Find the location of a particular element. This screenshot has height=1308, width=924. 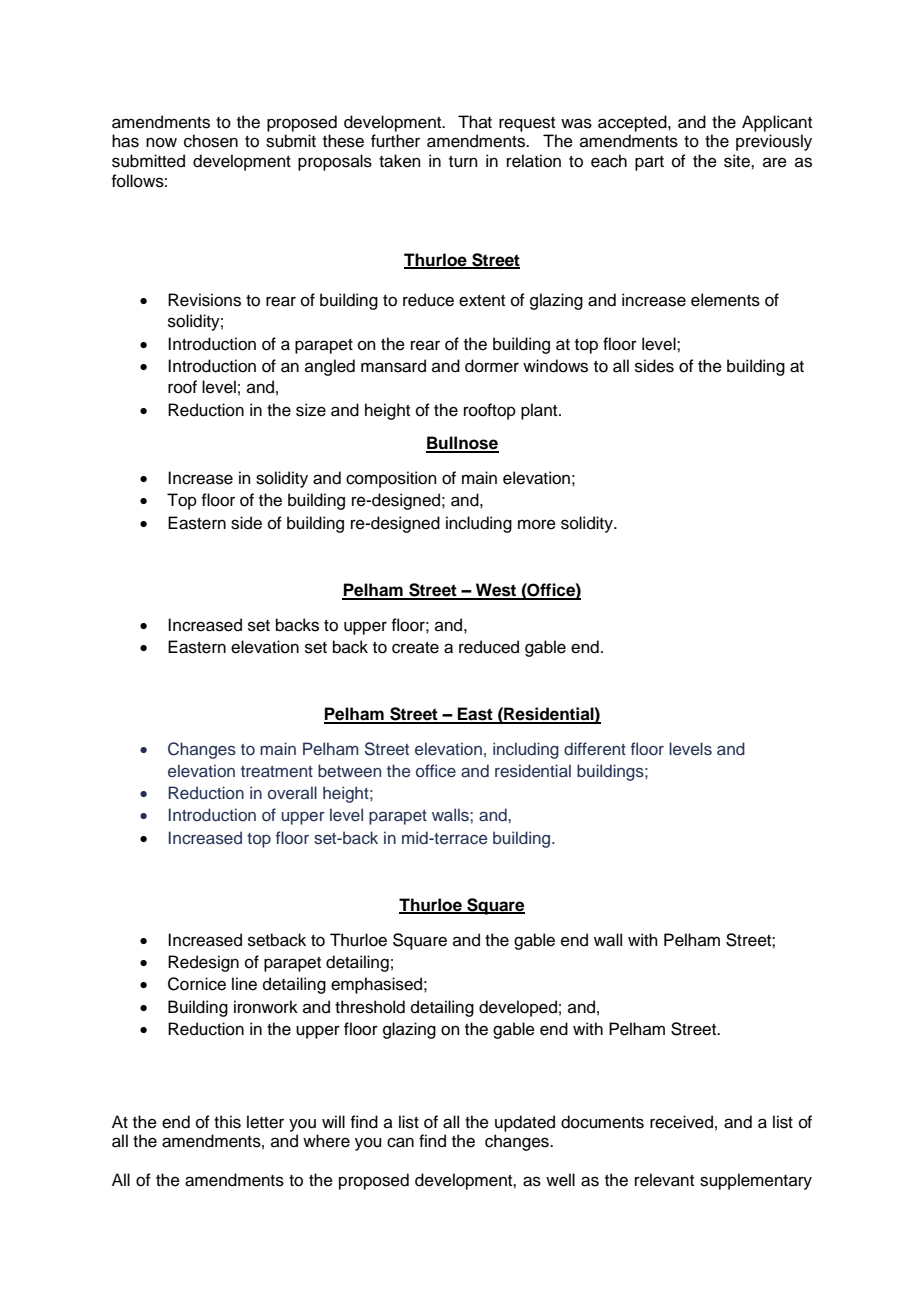

elements is located at coordinates (725, 300).
